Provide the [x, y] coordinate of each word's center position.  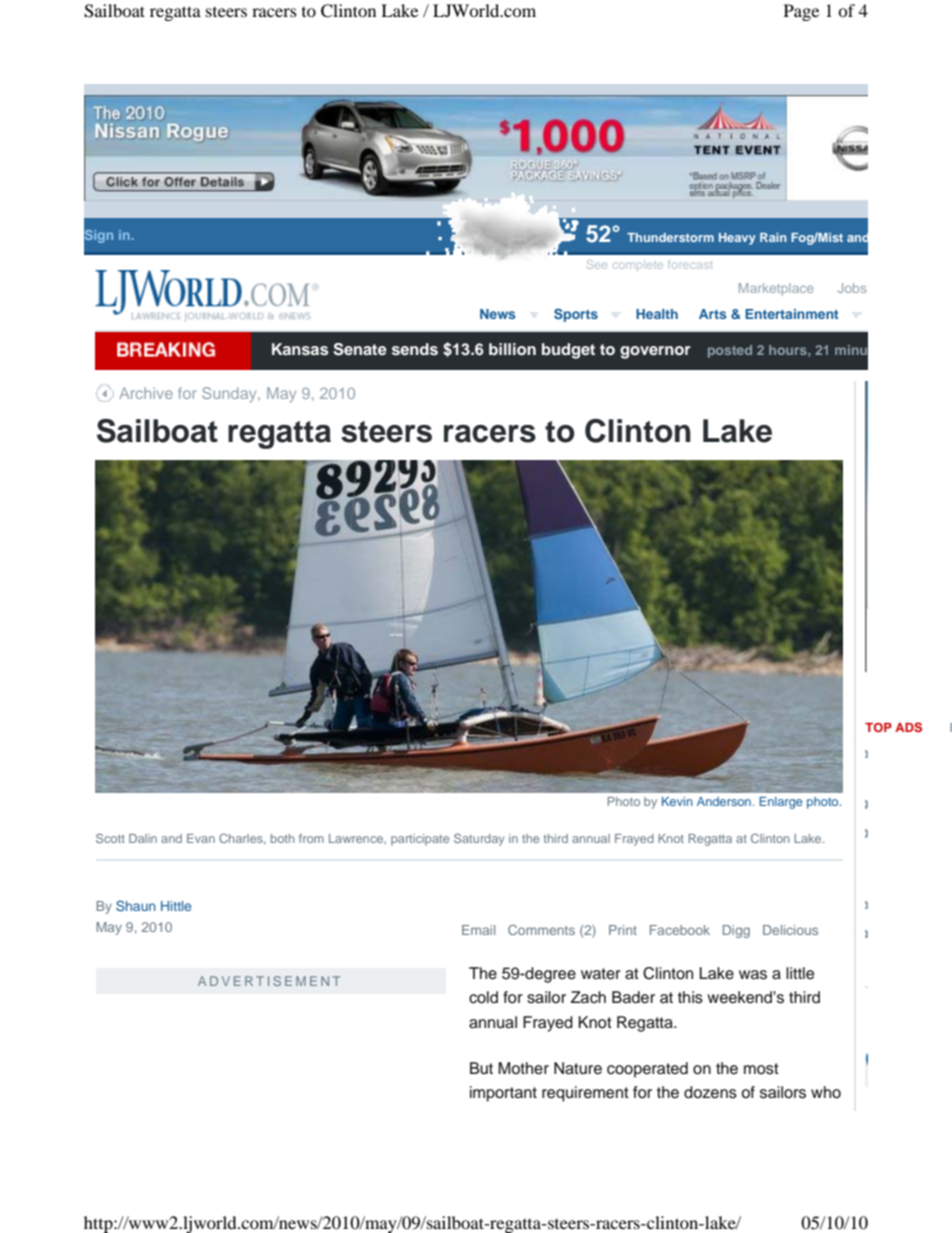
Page [801, 12]
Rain [773, 237]
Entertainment [792, 314]
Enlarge [781, 803]
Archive [146, 393]
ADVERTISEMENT [269, 981]
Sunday [230, 394]
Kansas [300, 349]
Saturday [479, 839]
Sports [576, 315]
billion [512, 349]
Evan [201, 838]
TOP [878, 727]
